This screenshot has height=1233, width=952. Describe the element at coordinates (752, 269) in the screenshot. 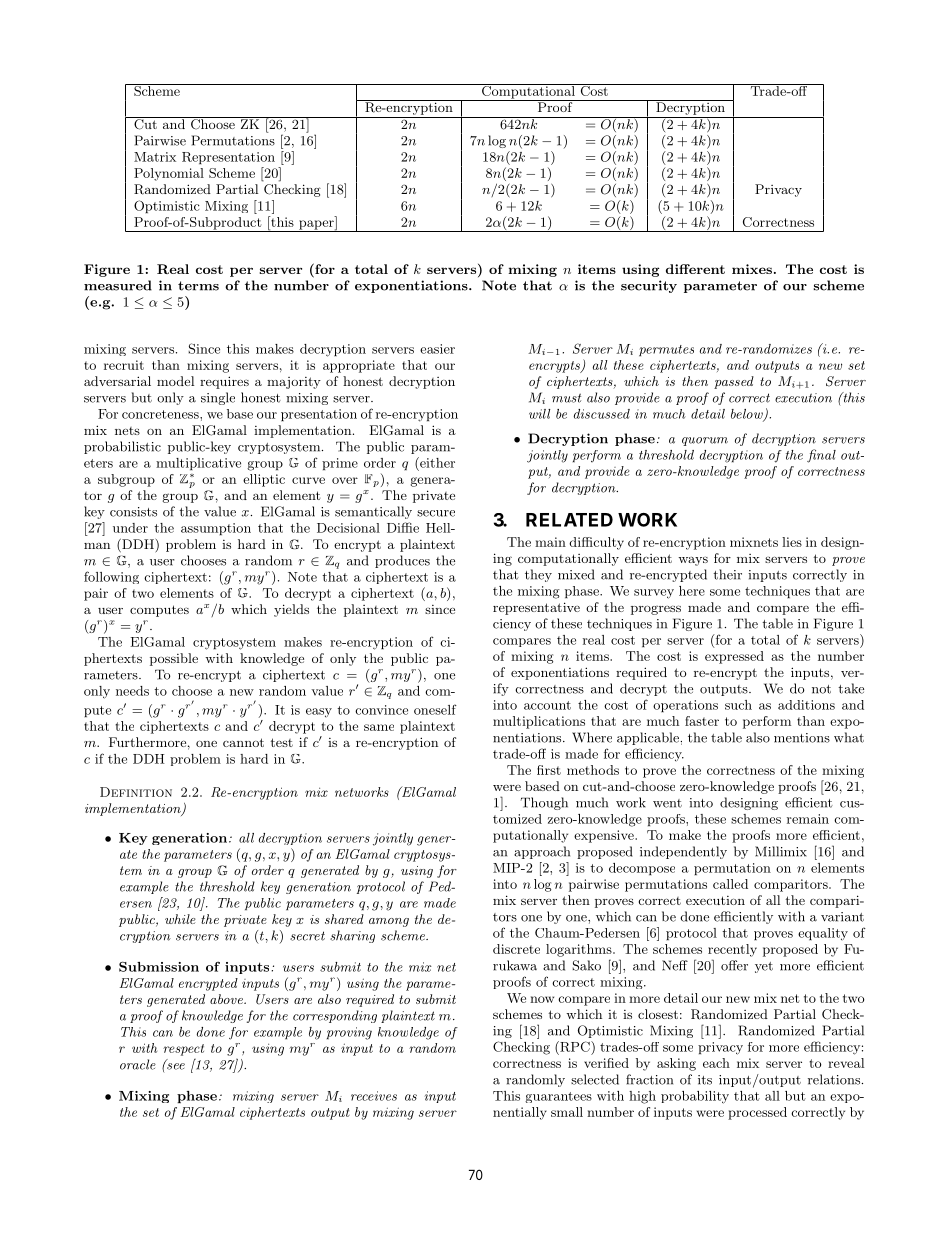

I see `mixes` at that location.
